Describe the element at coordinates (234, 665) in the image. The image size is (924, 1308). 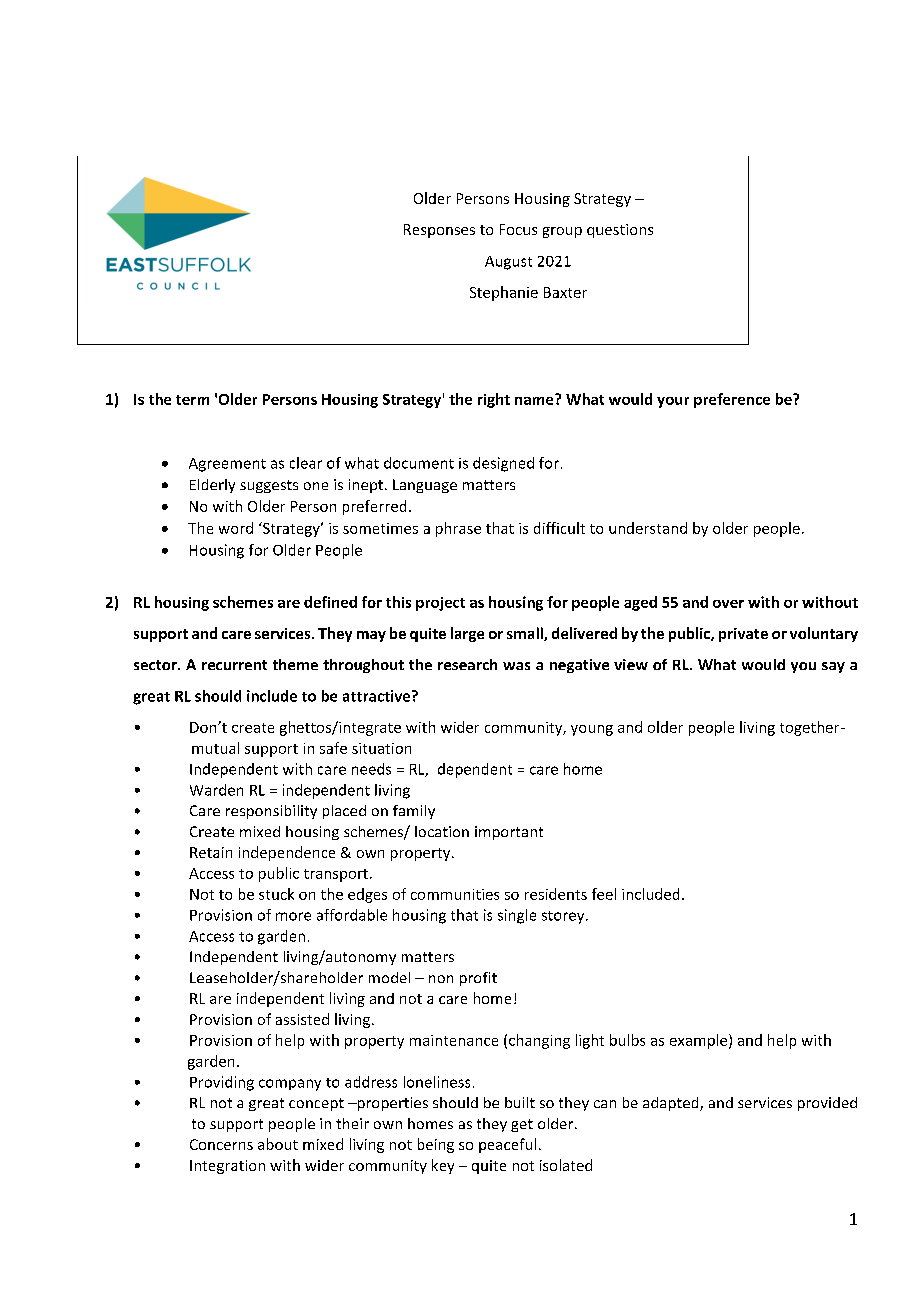
I see `recurrent` at that location.
